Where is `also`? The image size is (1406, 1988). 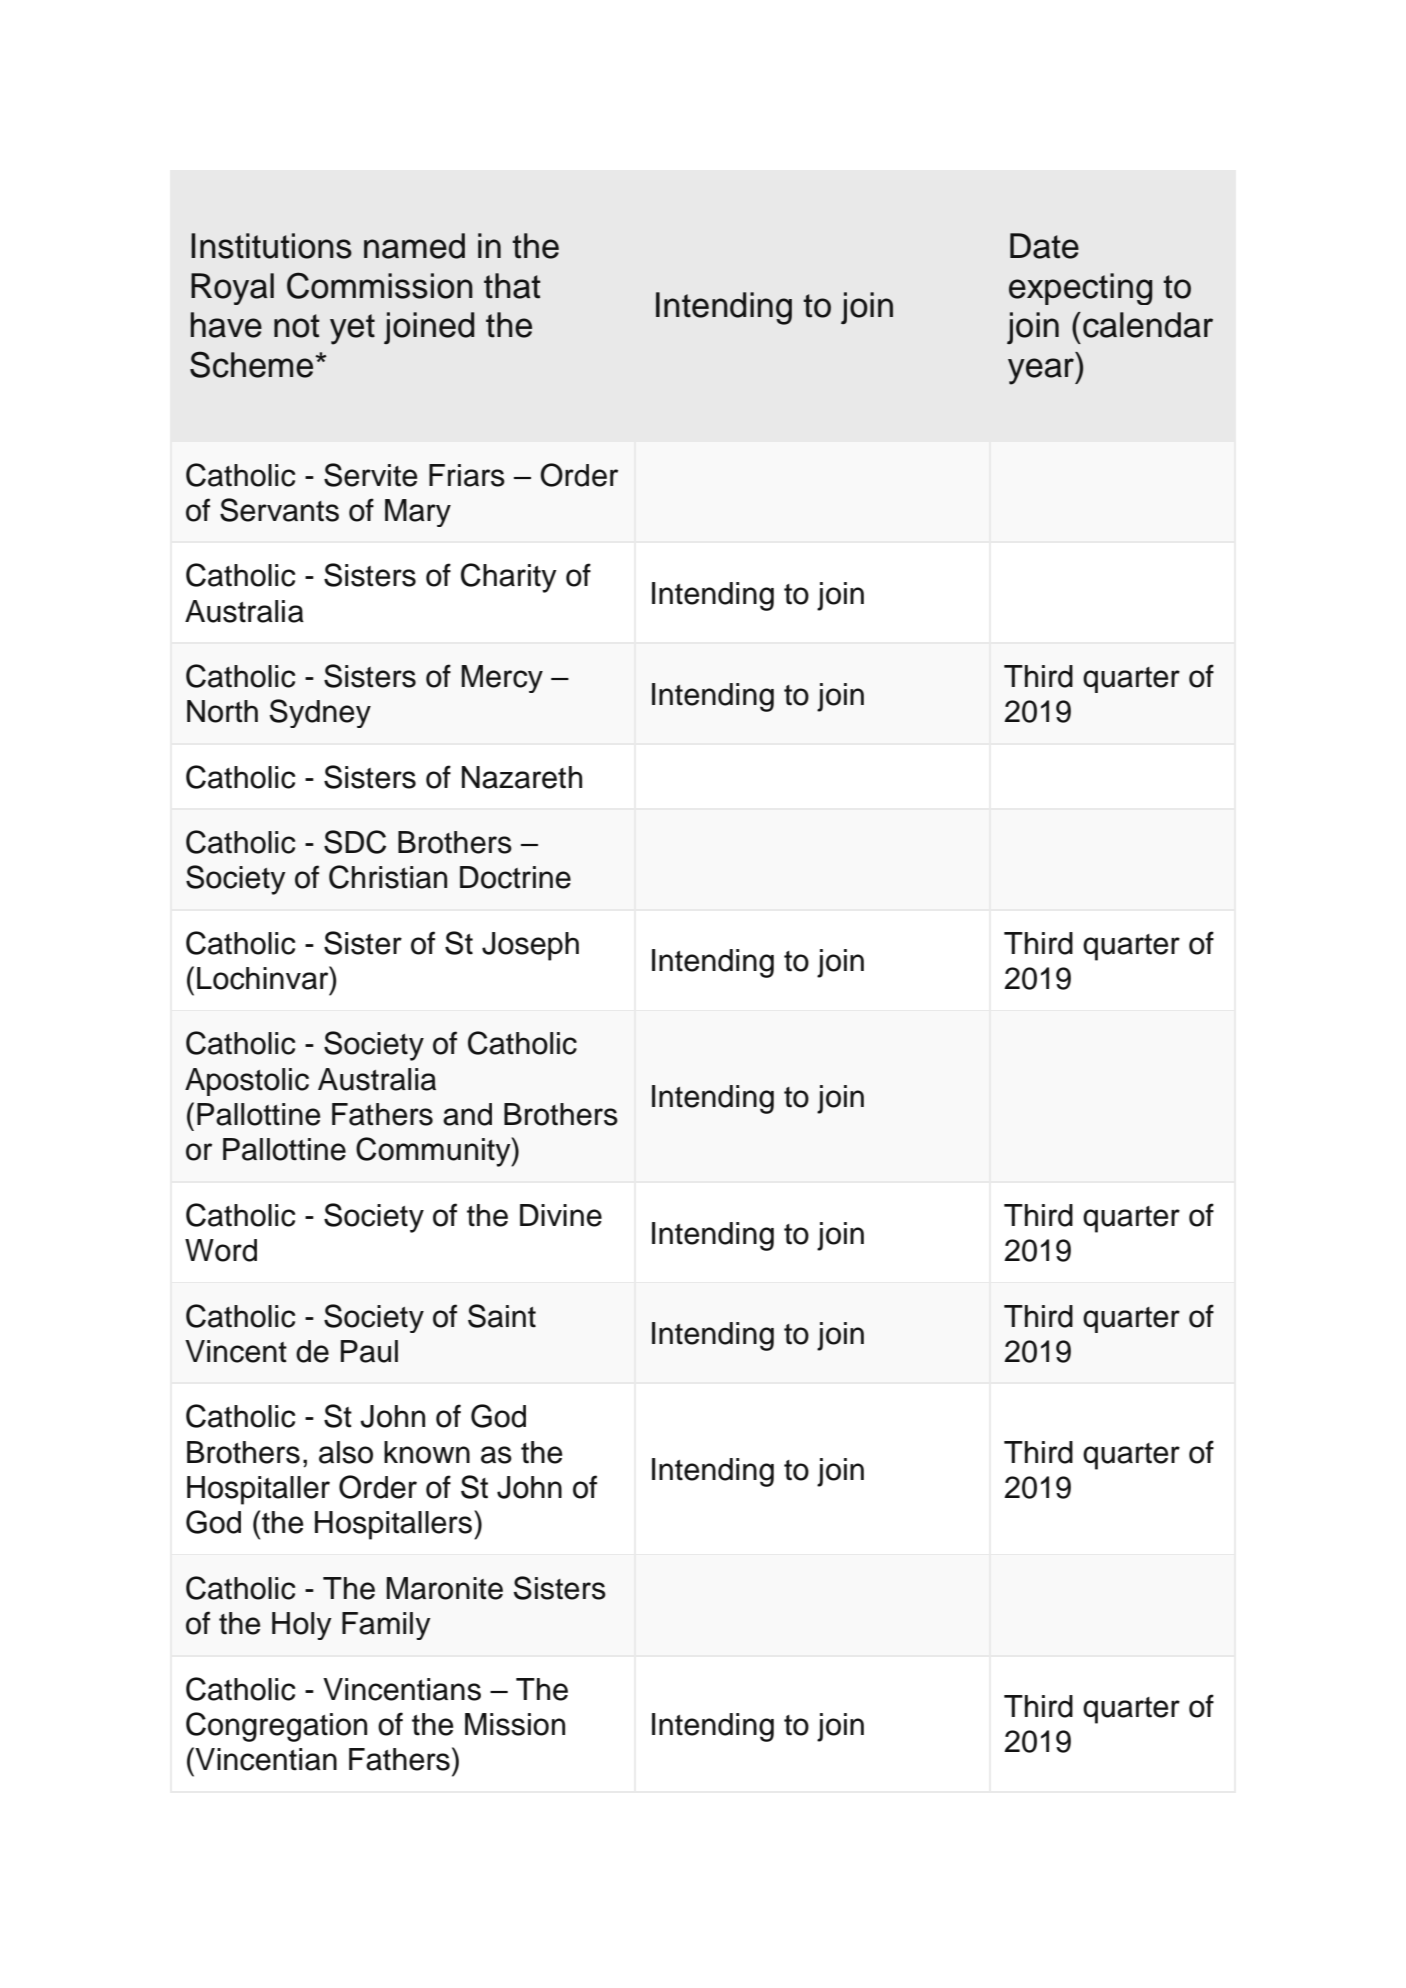 also is located at coordinates (346, 1452).
